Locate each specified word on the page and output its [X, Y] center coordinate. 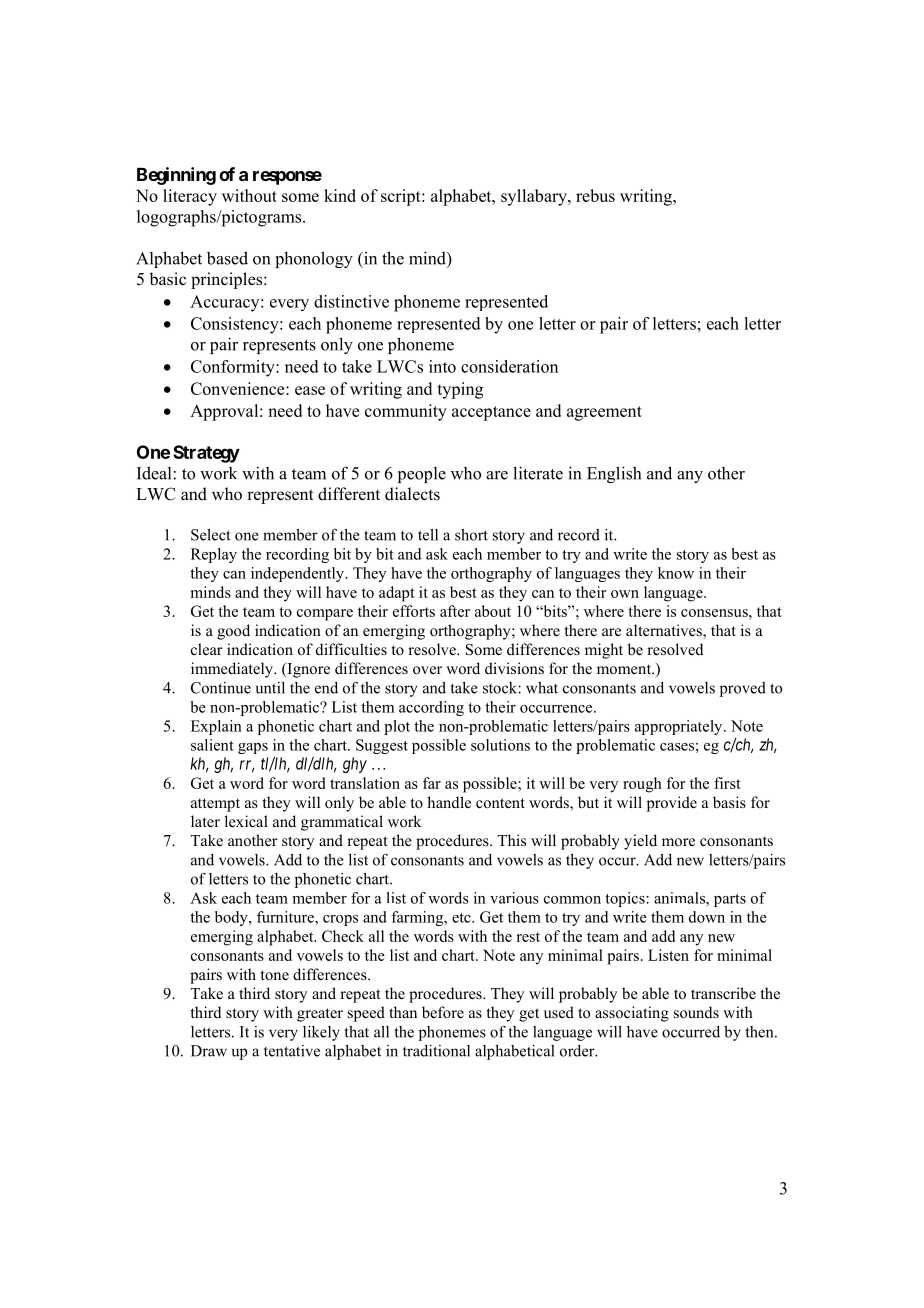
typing [460, 390]
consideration [509, 366]
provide [672, 804]
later [205, 821]
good [233, 632]
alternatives [665, 631]
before [443, 1012]
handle [449, 802]
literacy [190, 197]
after [455, 611]
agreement [604, 413]
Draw [209, 1051]
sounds [696, 1012]
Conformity [234, 368]
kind [340, 195]
